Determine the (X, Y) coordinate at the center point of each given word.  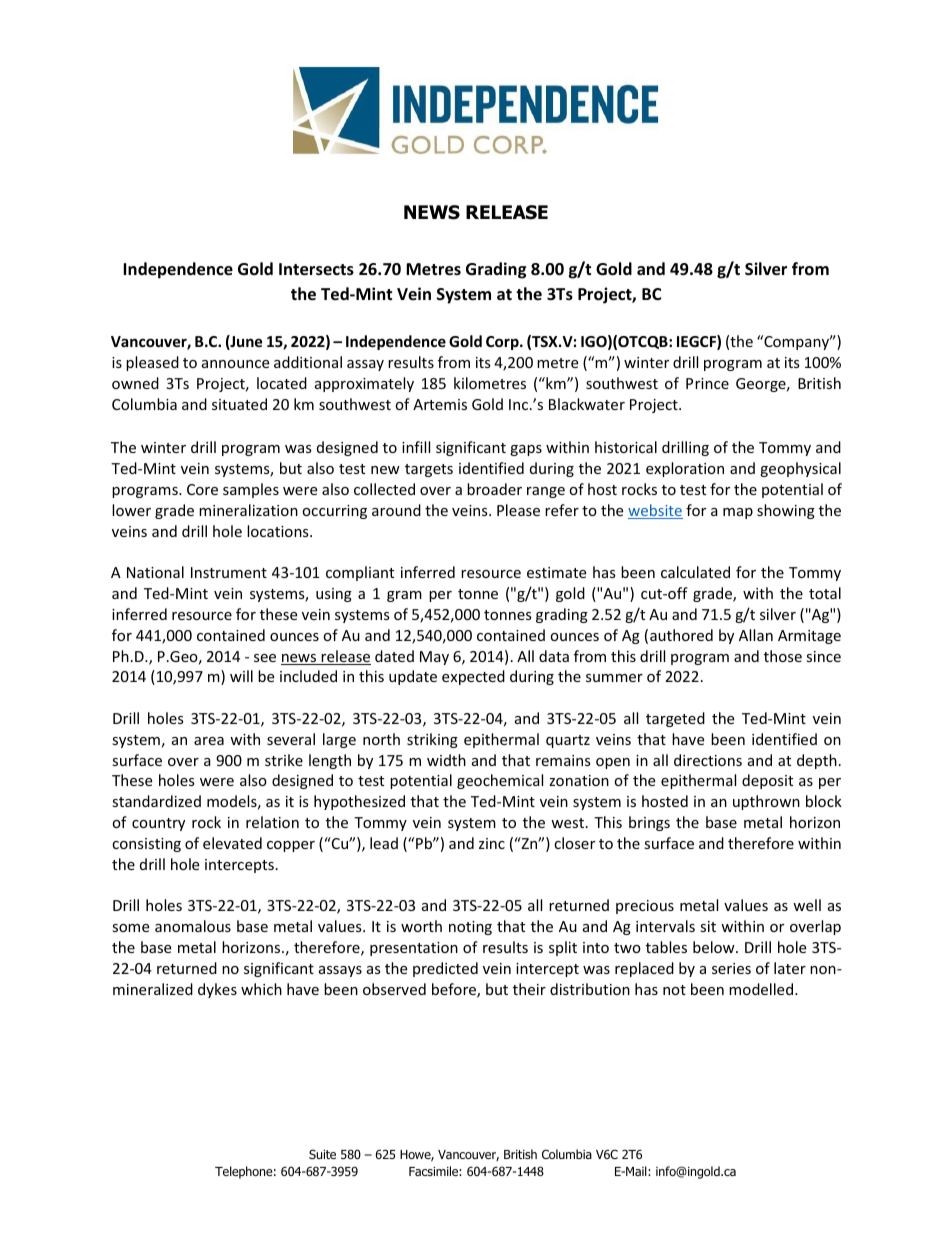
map (738, 513)
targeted (675, 719)
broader (494, 489)
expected (473, 677)
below (715, 947)
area (209, 741)
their (529, 989)
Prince (707, 383)
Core (202, 489)
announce (235, 364)
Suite (322, 1154)
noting (470, 928)
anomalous (193, 926)
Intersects (316, 269)
